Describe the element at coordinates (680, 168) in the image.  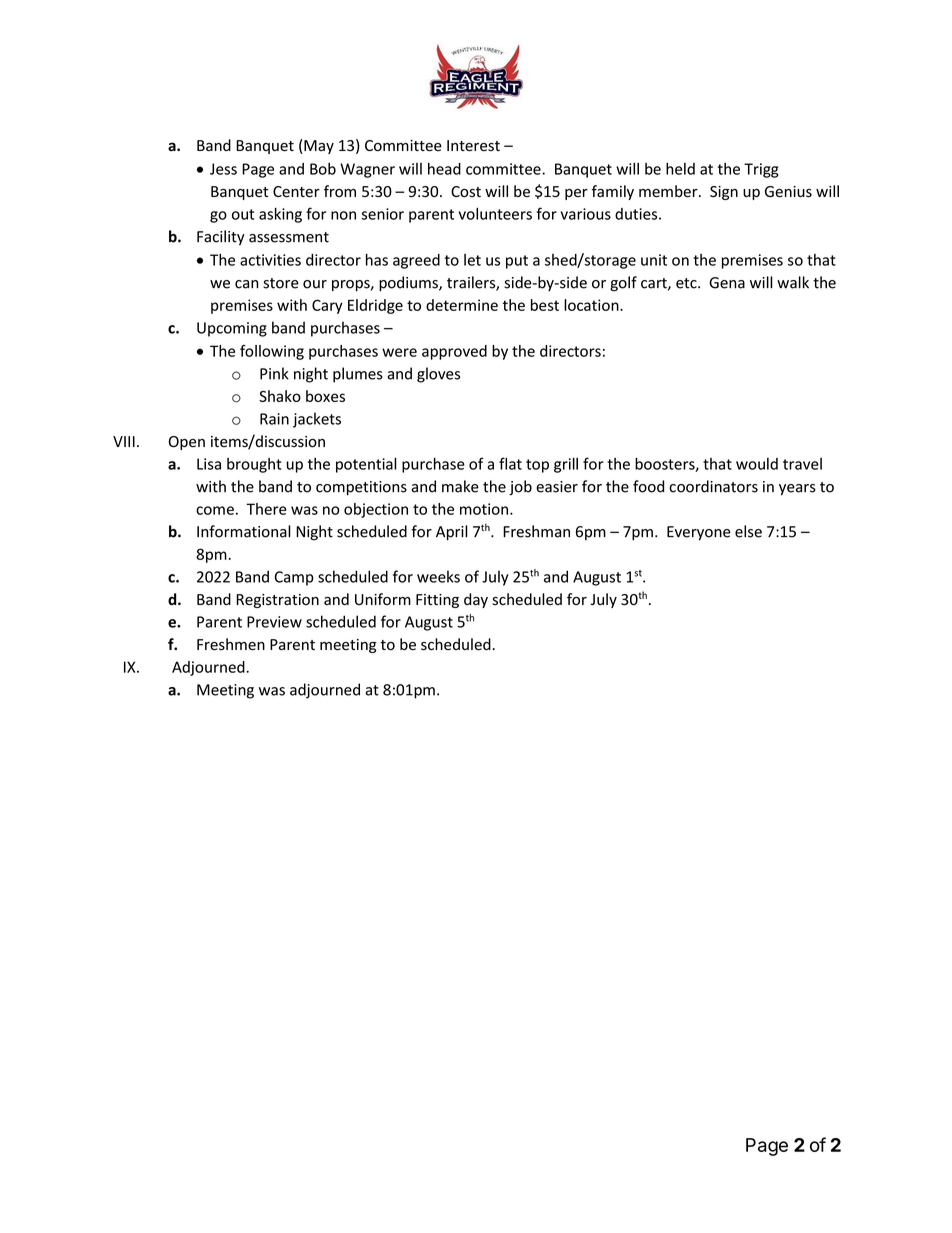
I see `held` at that location.
